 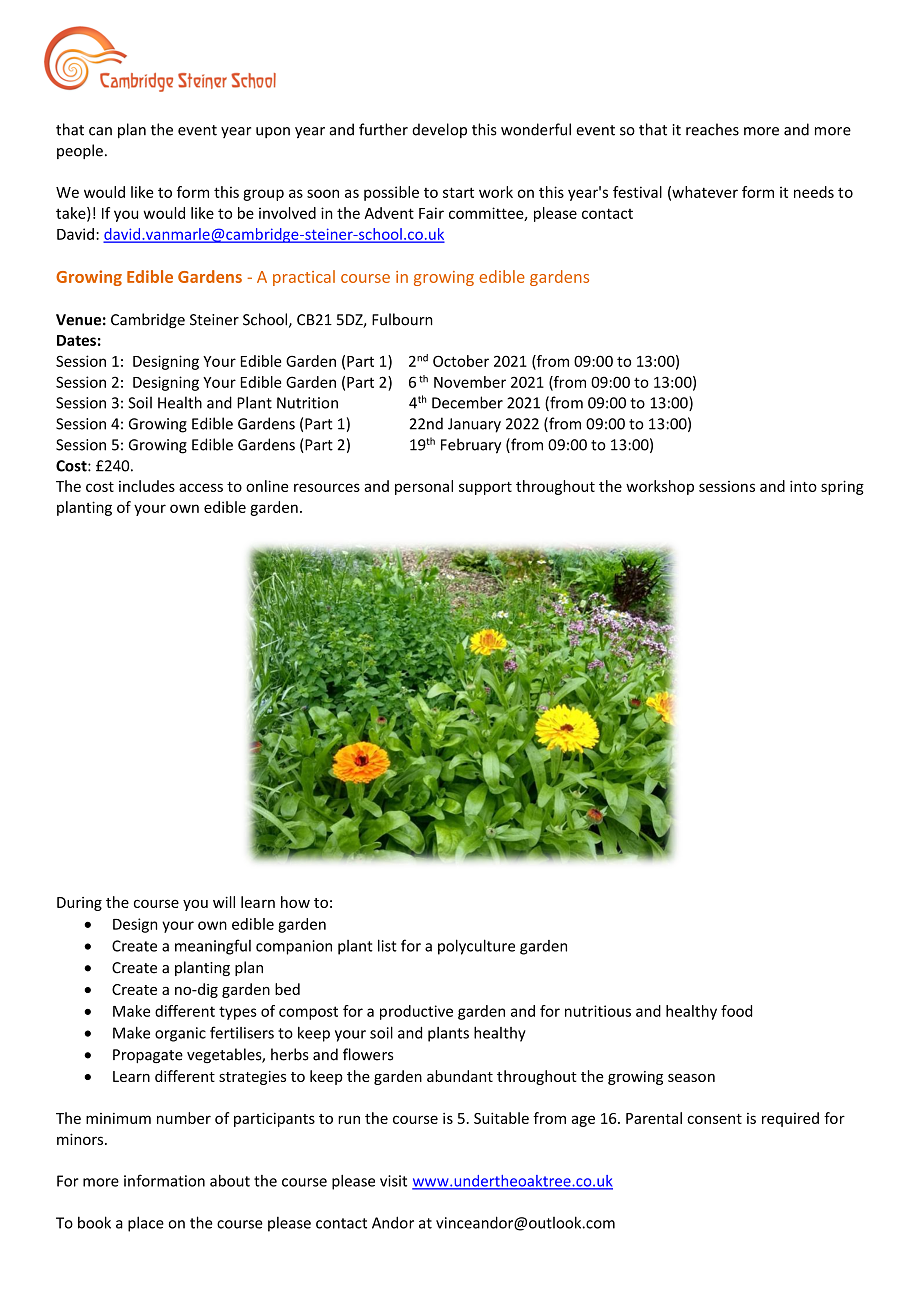 What do you see at coordinates (712, 129) in the page?
I see `reaches` at bounding box center [712, 129].
